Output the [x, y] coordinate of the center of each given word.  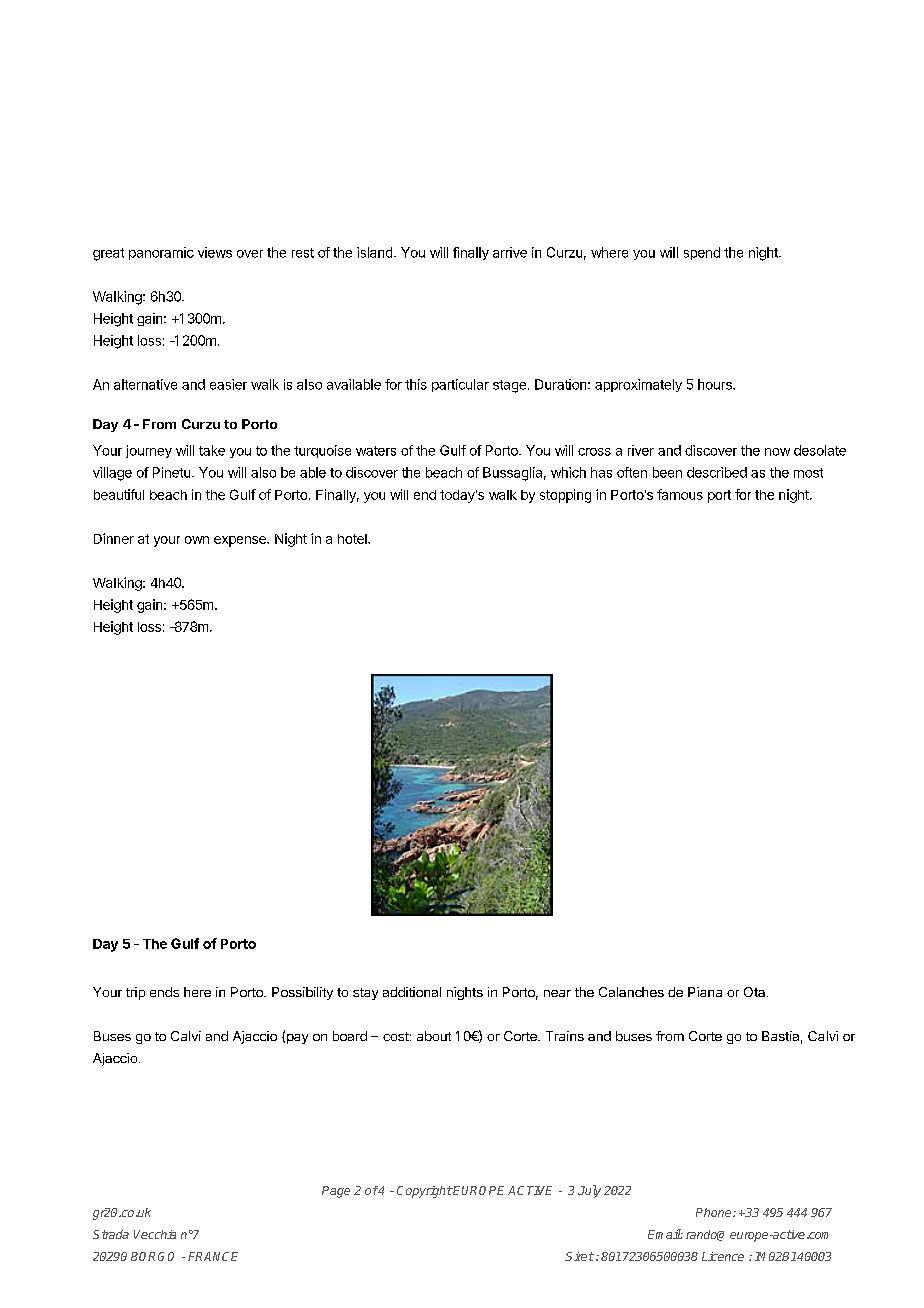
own [197, 540]
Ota [756, 992]
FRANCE [213, 1256]
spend [702, 253]
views [215, 252]
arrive [510, 252]
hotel [353, 539]
